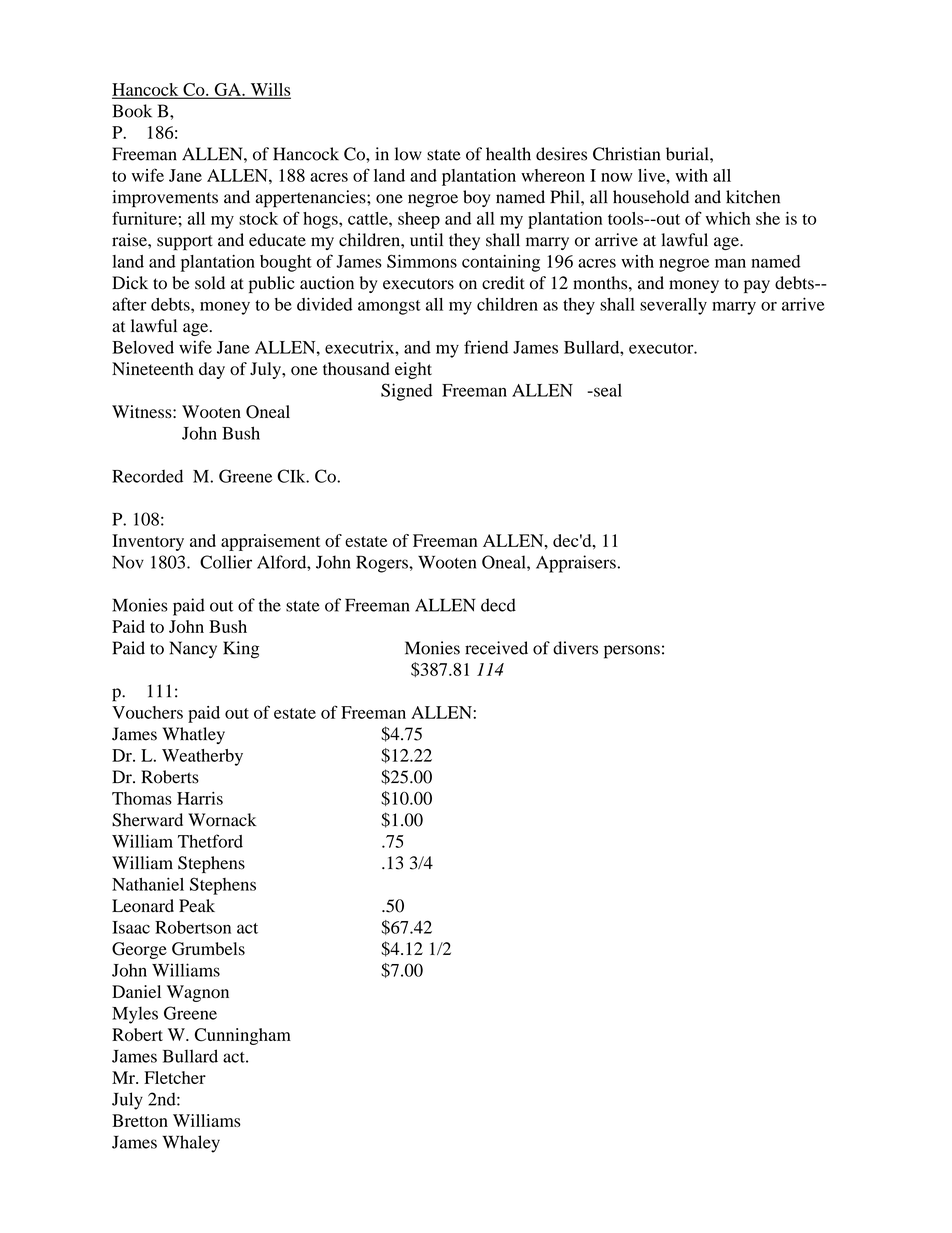  What do you see at coordinates (202, 757) in the image?
I see `Weatherby` at bounding box center [202, 757].
